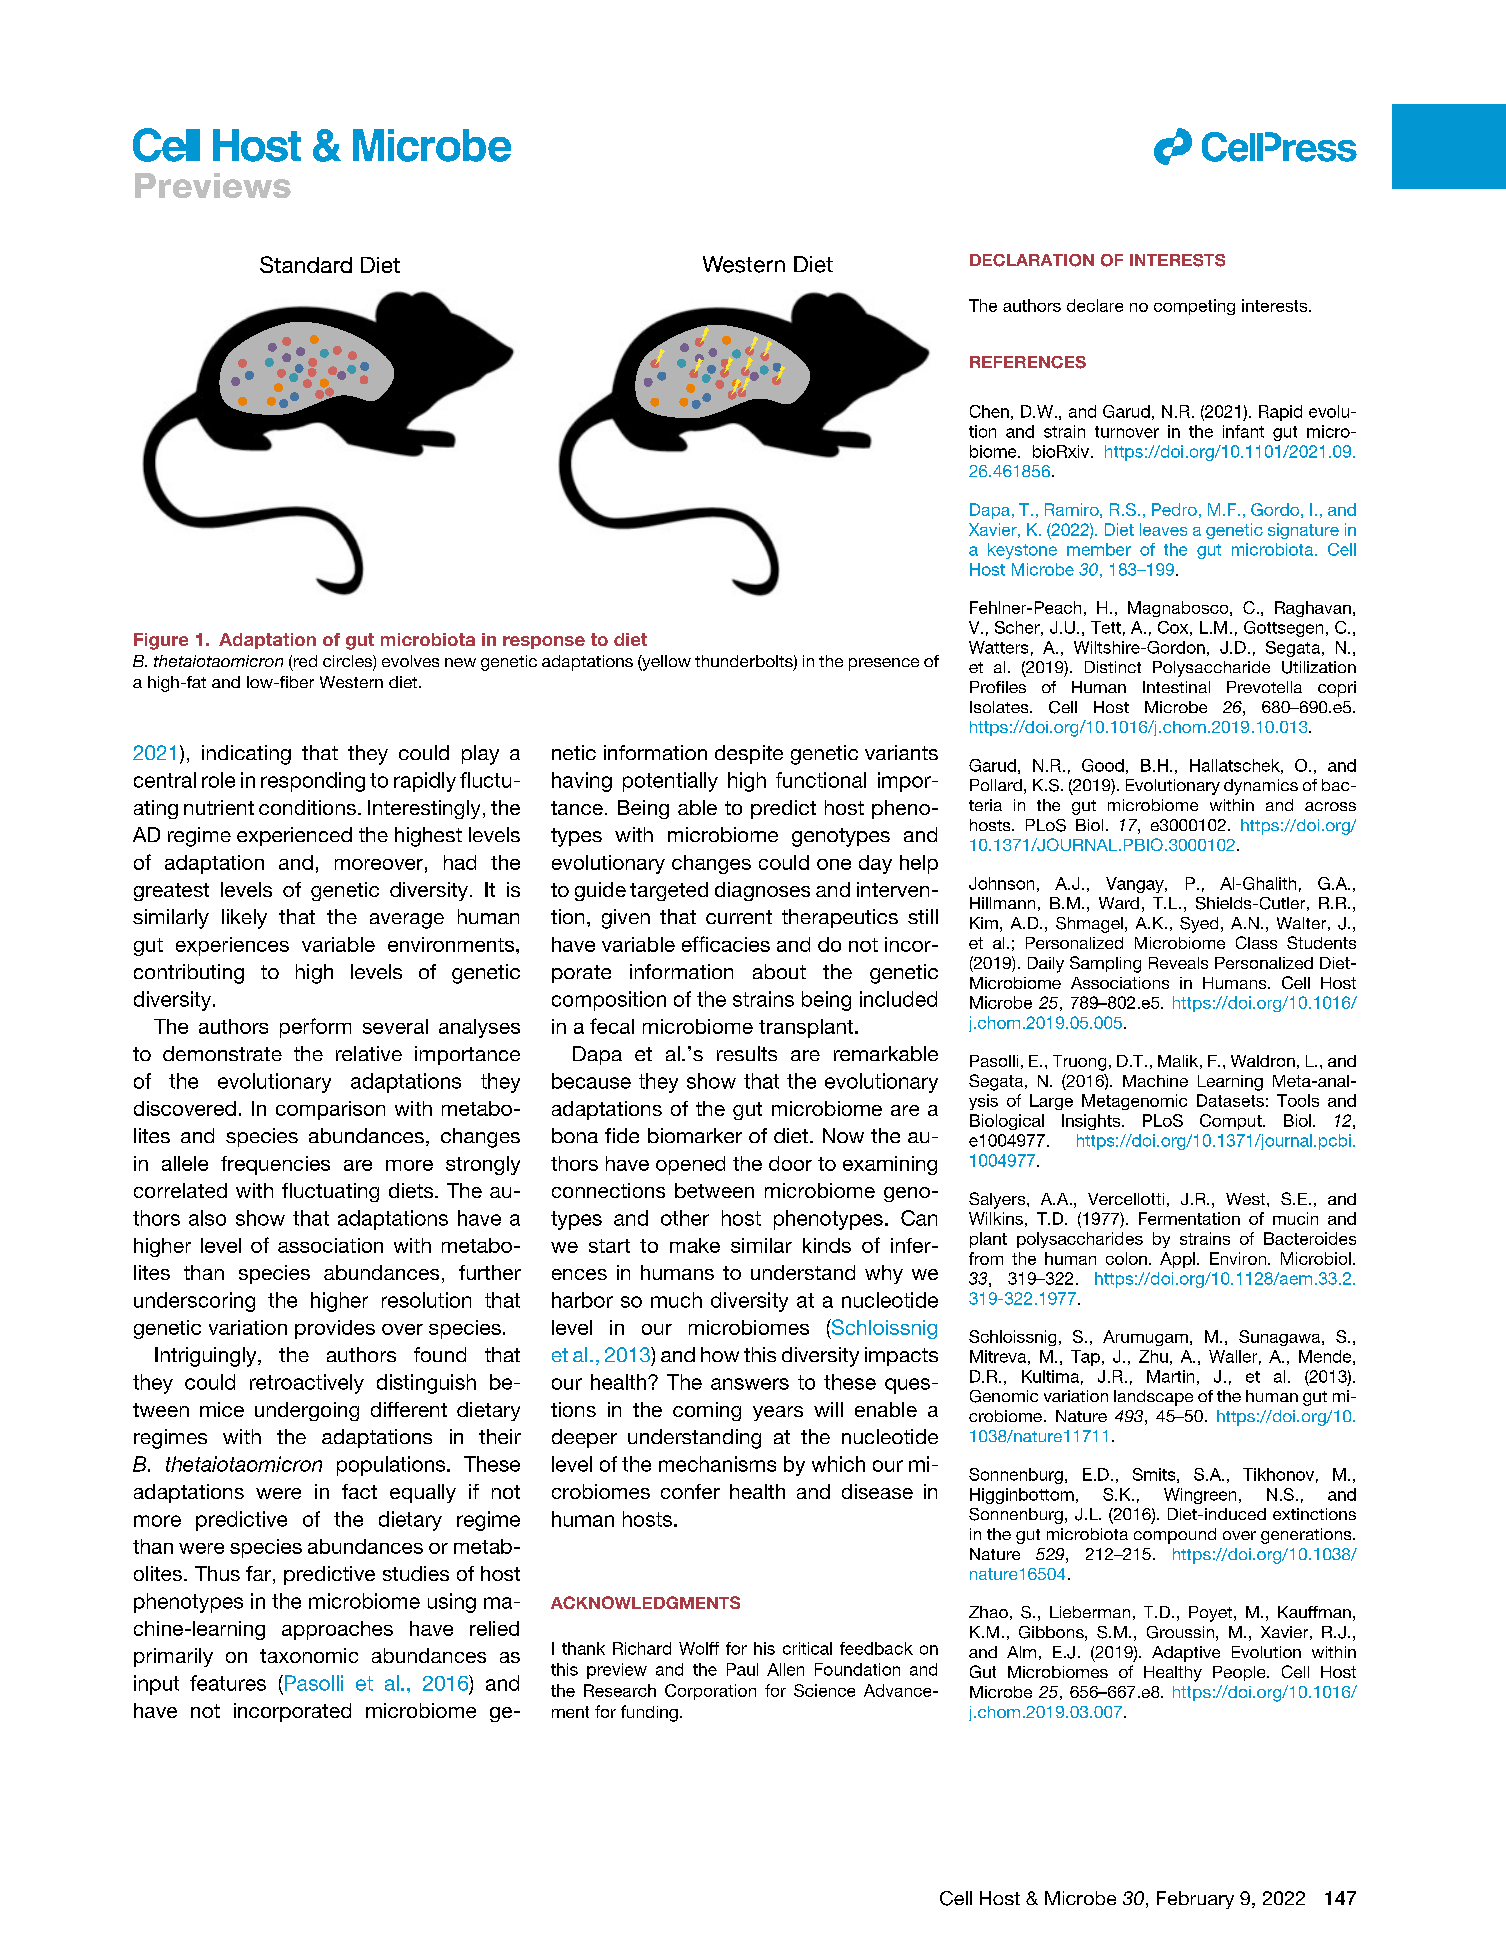 Image resolution: width=1506 pixels, height=1955 pixels. Describe the element at coordinates (762, 891) in the screenshot. I see `diagnoses` at that location.
